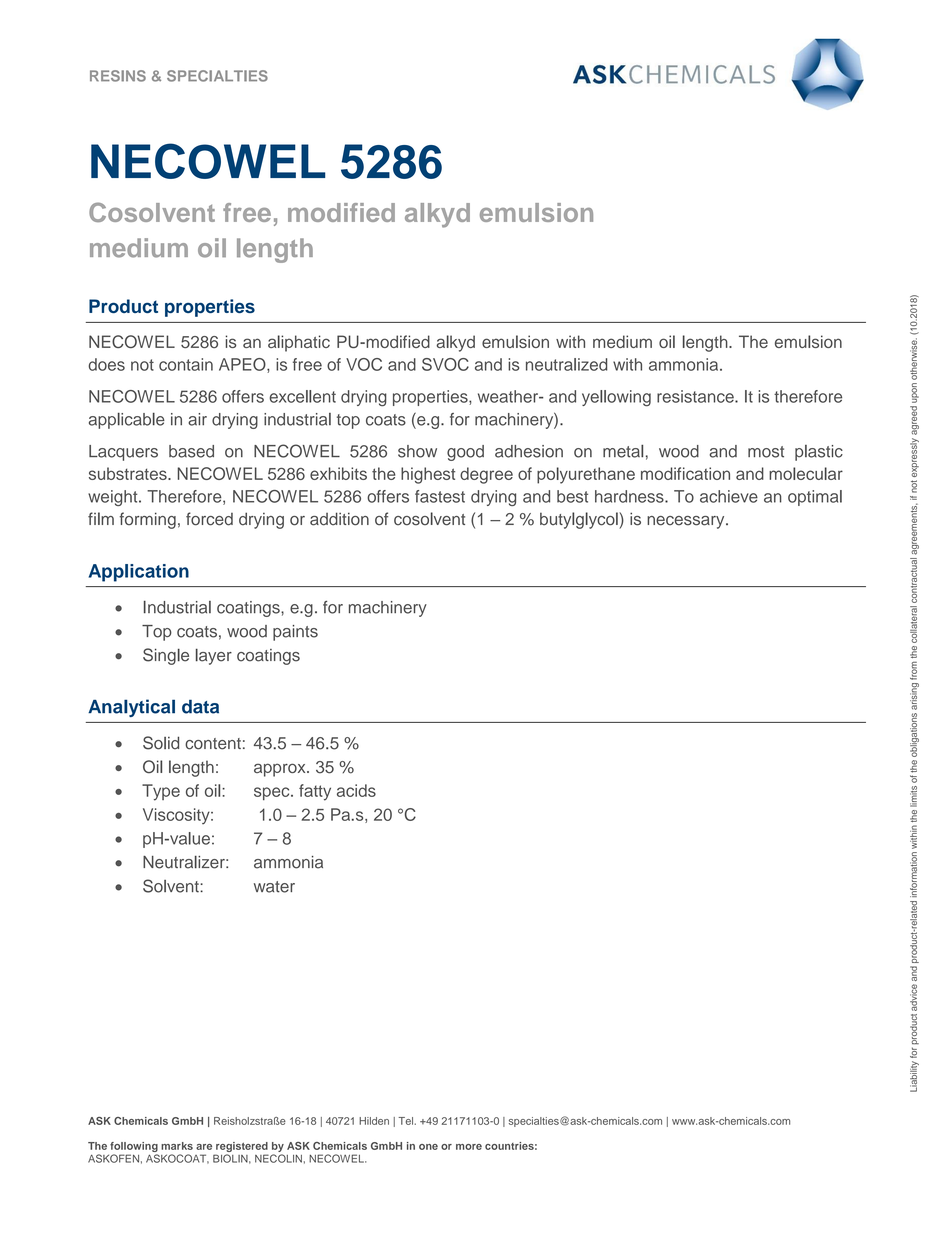  What do you see at coordinates (567, 364) in the image?
I see `neutralized` at bounding box center [567, 364].
